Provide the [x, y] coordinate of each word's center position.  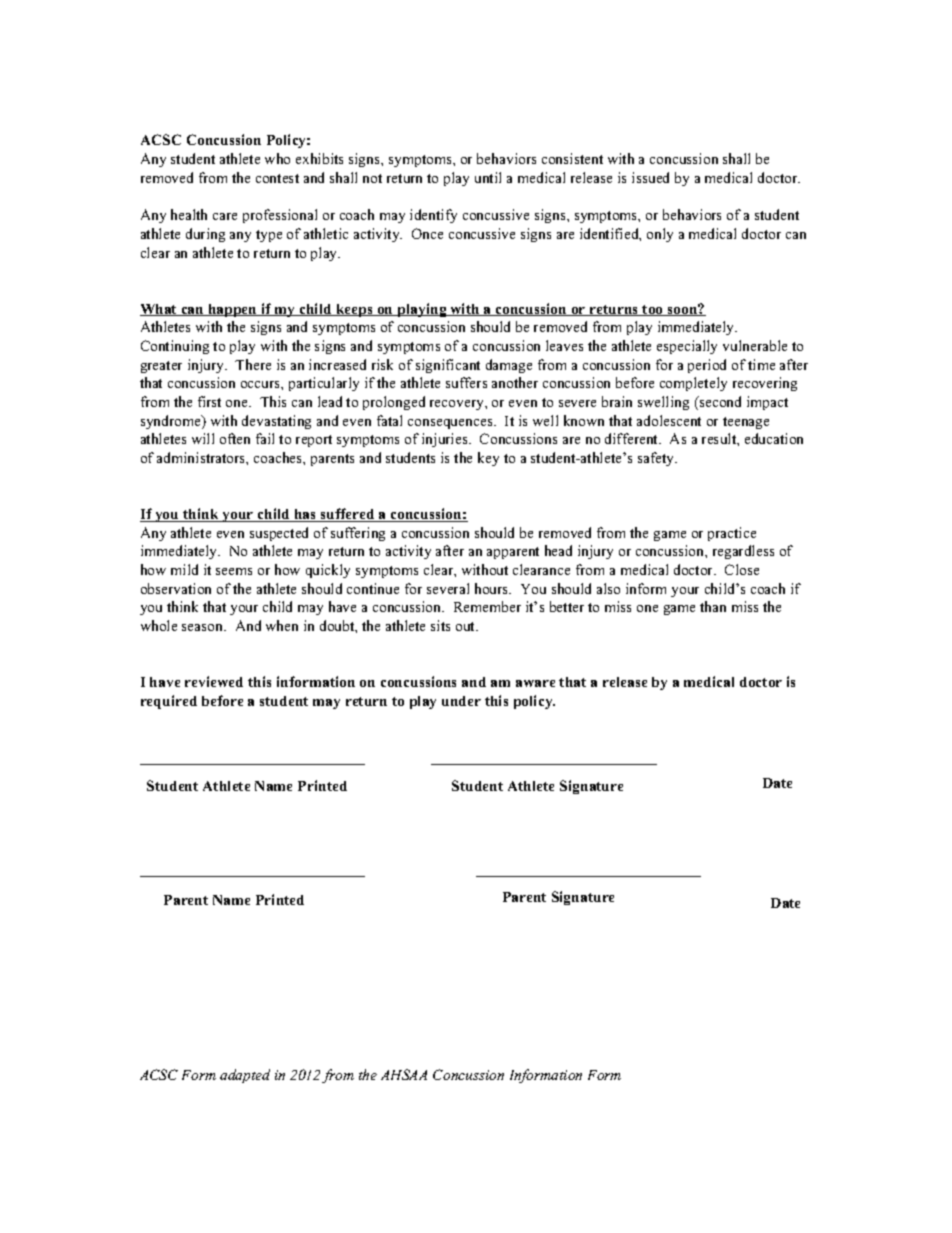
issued [650, 177]
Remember [487, 606]
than [713, 606]
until [488, 177]
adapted [245, 1076]
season [204, 627]
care [225, 216]
